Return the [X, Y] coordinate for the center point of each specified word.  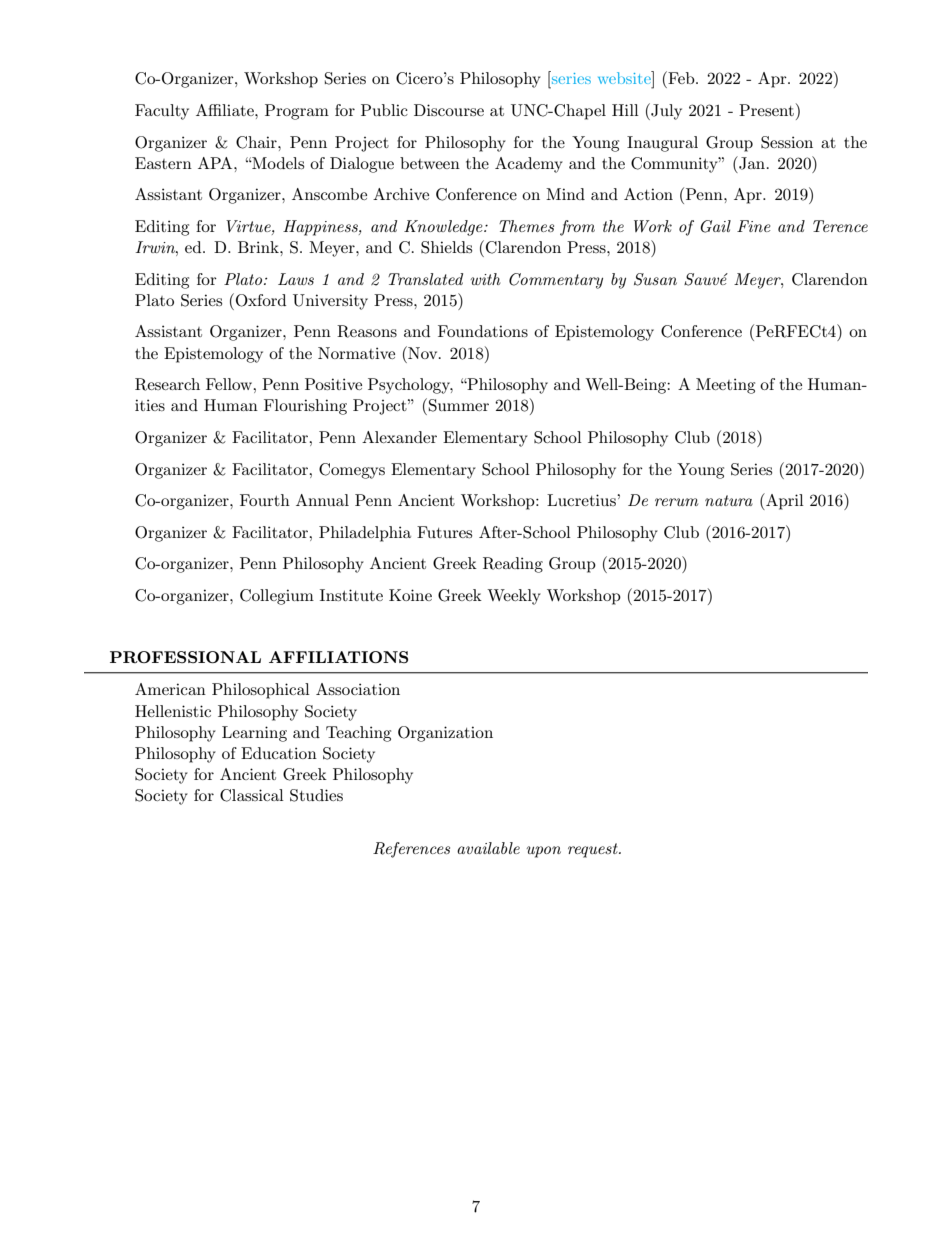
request [594, 850]
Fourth [265, 500]
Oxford [261, 300]
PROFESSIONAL [185, 657]
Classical [252, 795]
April [784, 501]
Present [766, 110]
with [485, 279]
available [488, 848]
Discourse [449, 110]
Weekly [514, 597]
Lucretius [582, 500]
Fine [754, 226]
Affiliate [226, 110]
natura [729, 500]
